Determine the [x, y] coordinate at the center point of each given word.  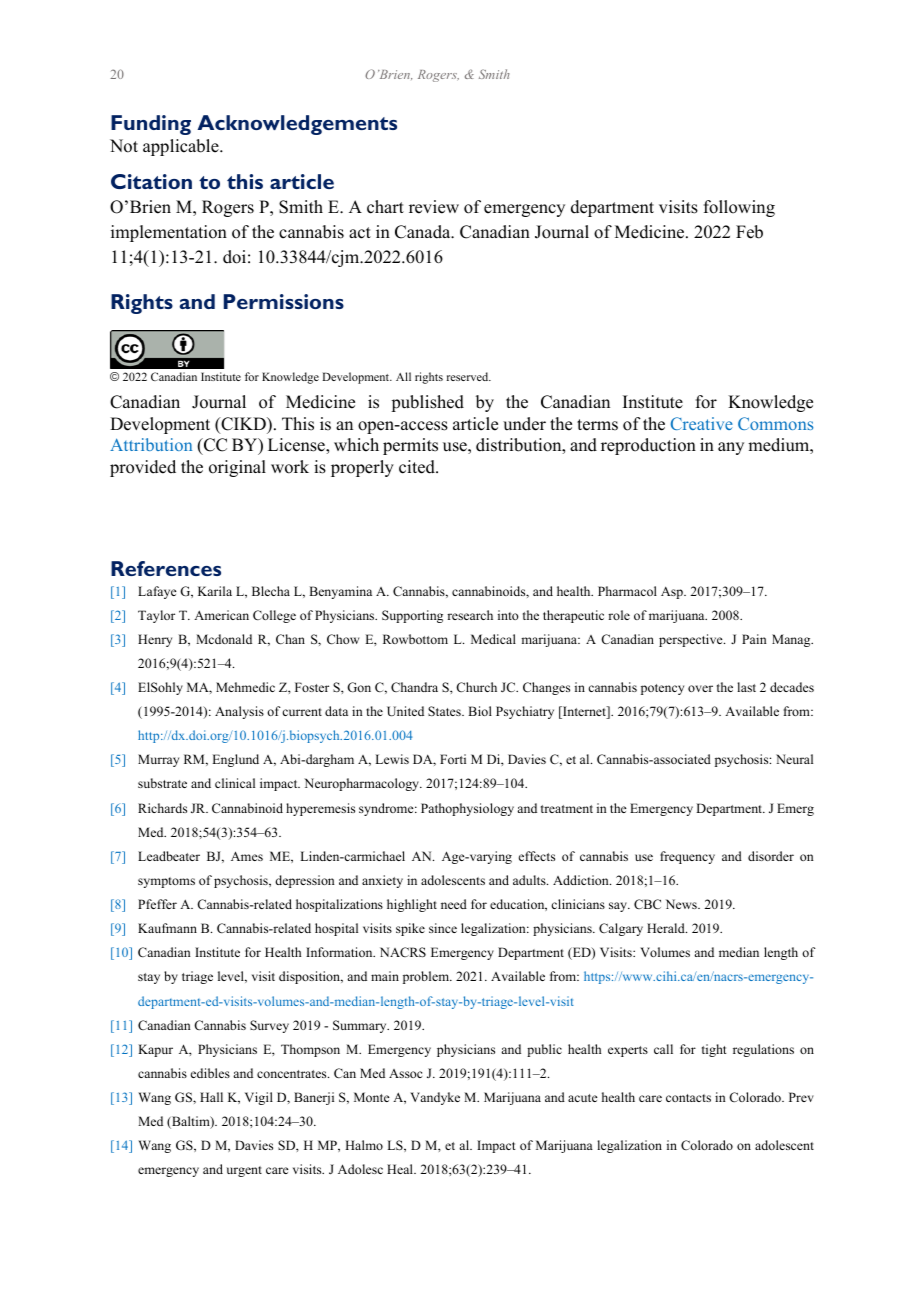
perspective [692, 640]
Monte [372, 1097]
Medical [493, 639]
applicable [182, 147]
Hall [211, 1097]
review [434, 207]
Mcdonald [224, 639]
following [739, 208]
